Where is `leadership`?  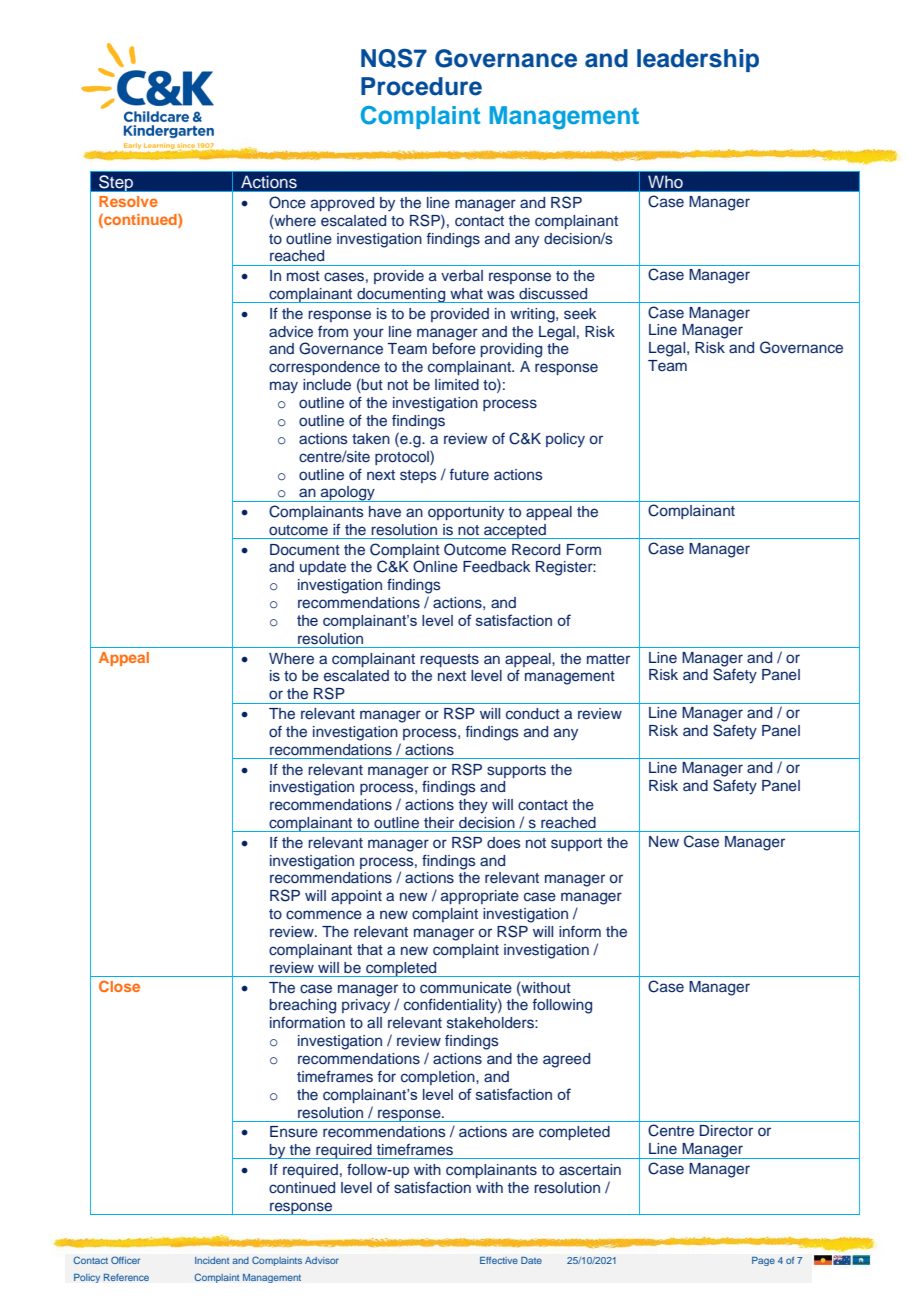
leadership is located at coordinates (698, 60).
